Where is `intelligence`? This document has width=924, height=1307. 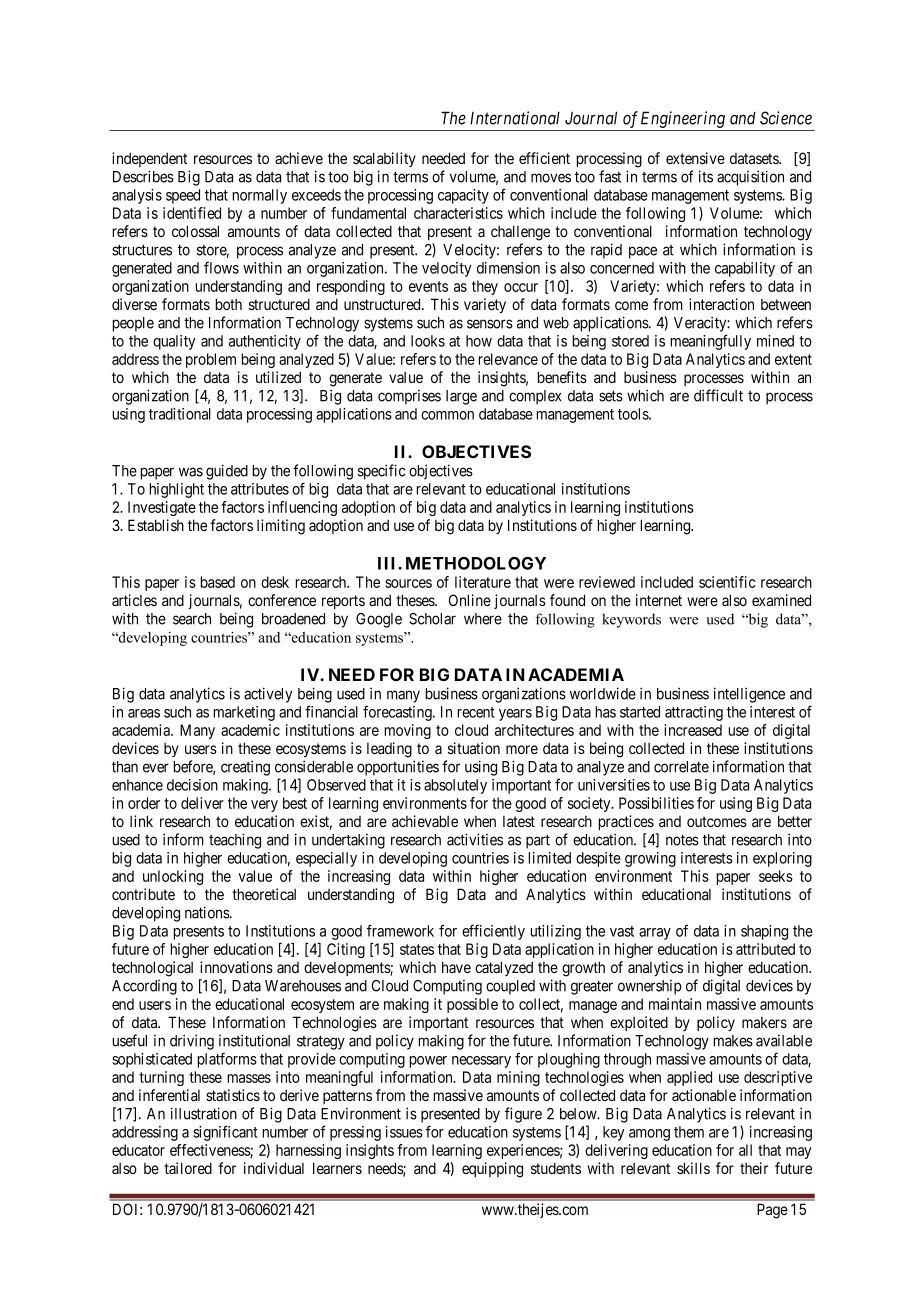
intelligence is located at coordinates (749, 695).
